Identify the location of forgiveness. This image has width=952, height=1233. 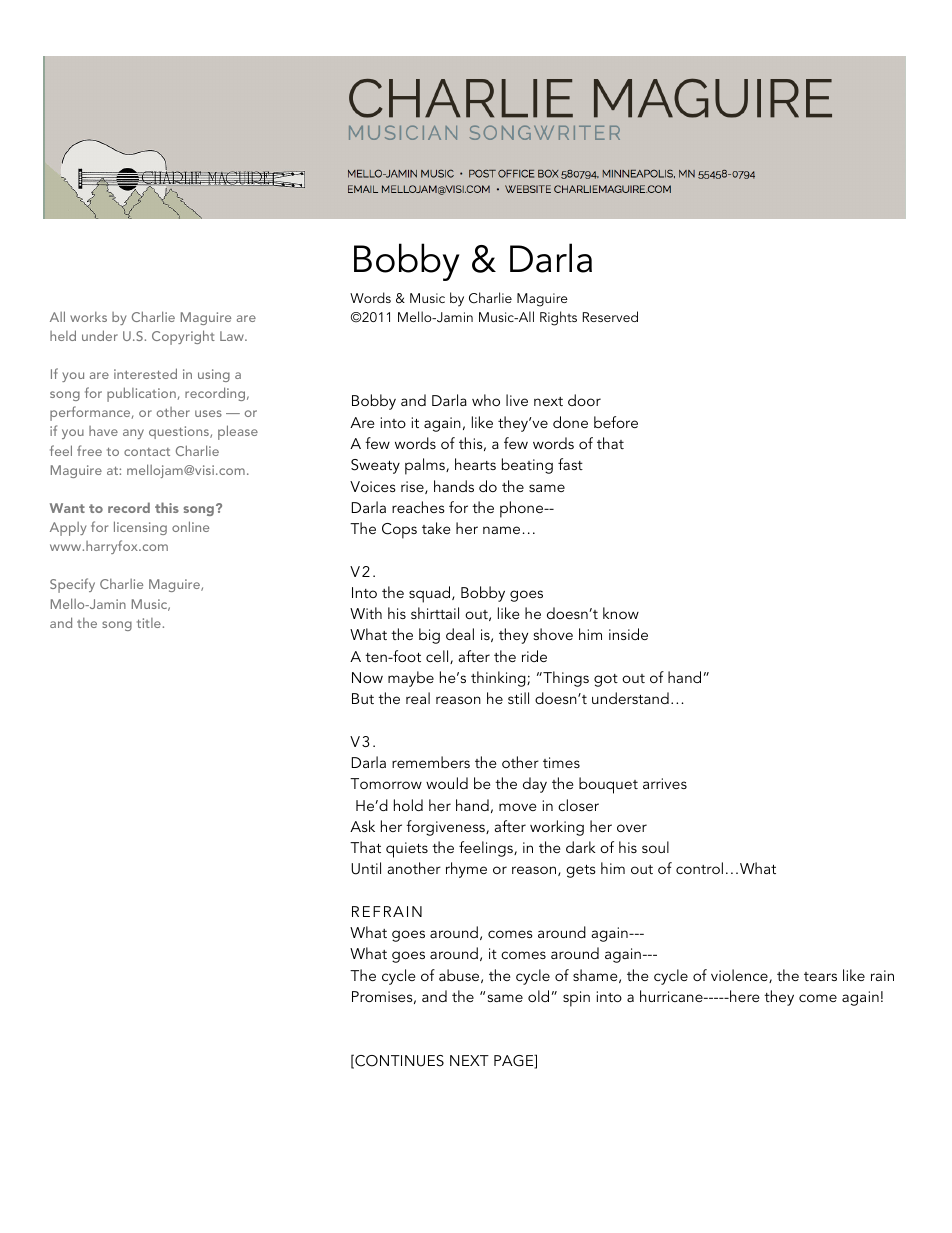
(446, 828).
